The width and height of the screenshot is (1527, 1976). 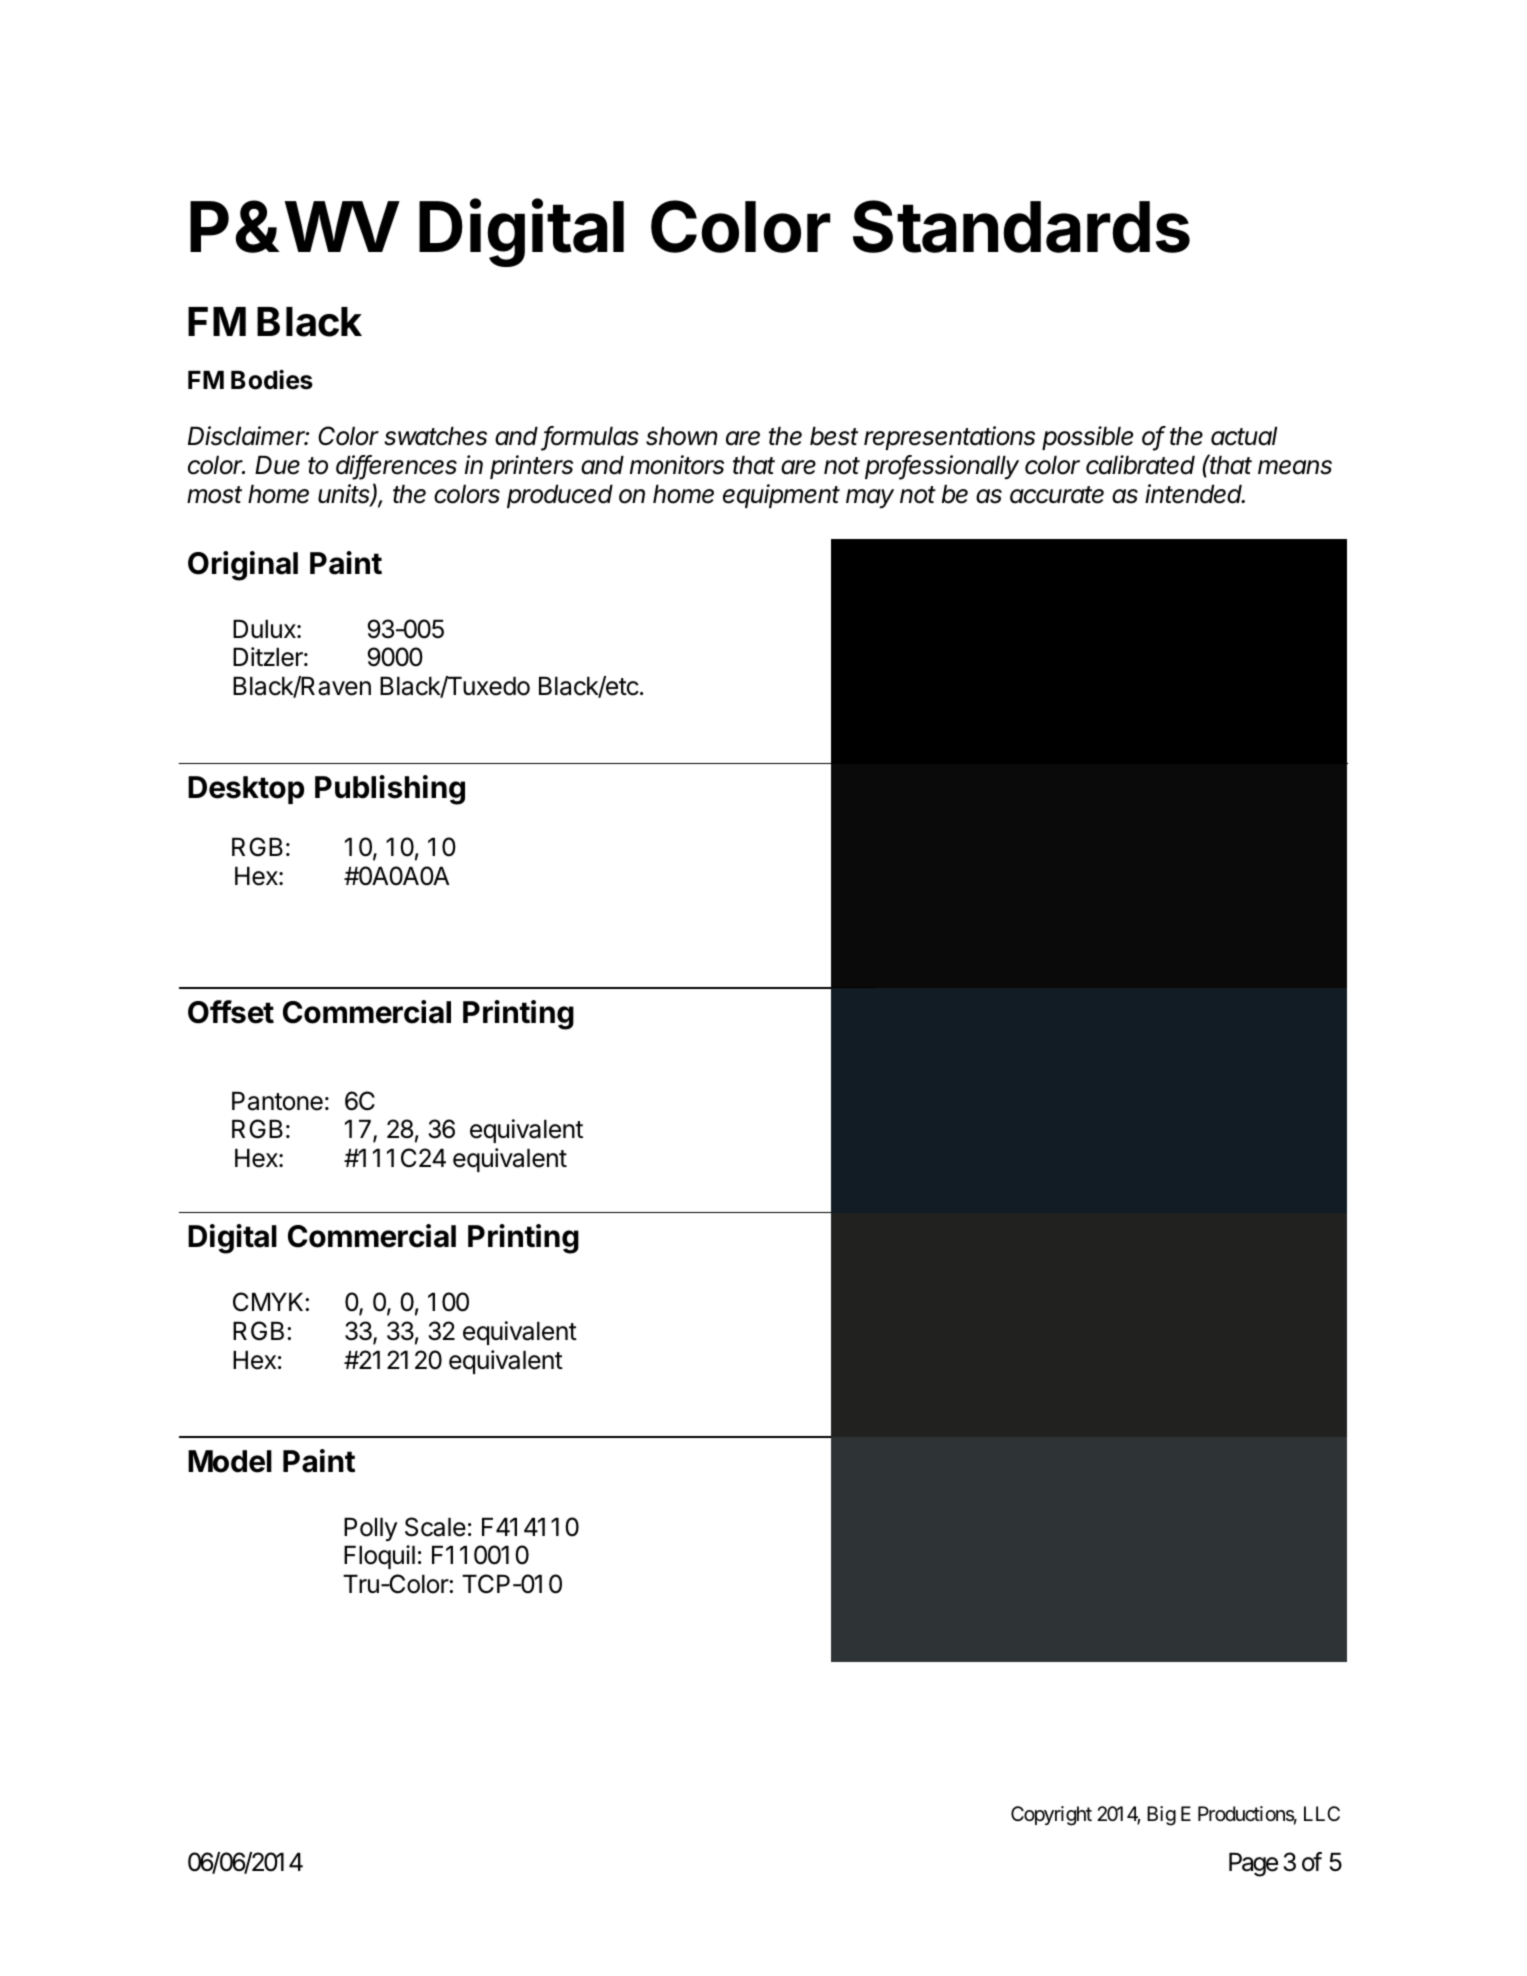 What do you see at coordinates (834, 436) in the screenshot?
I see `best` at bounding box center [834, 436].
